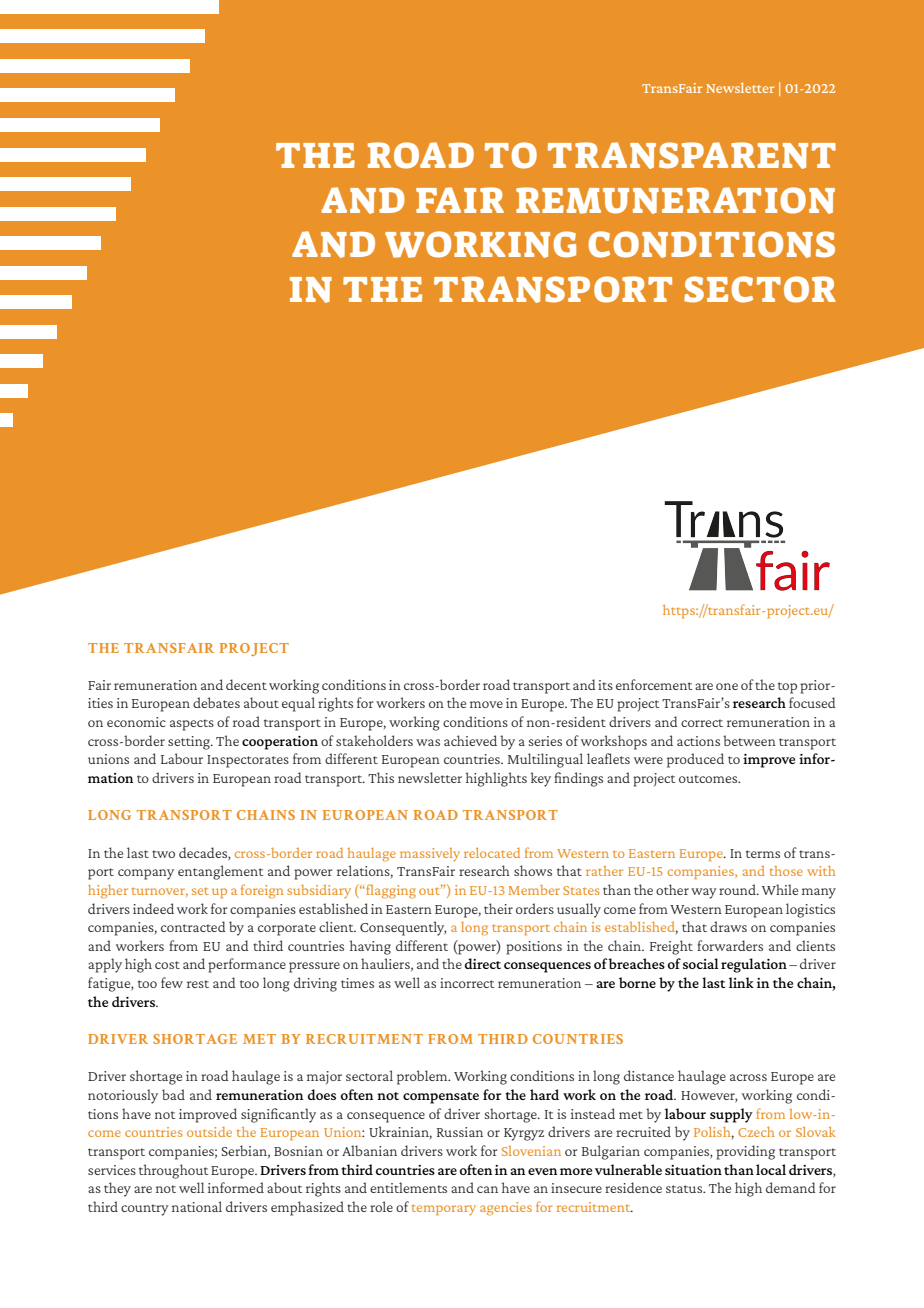 The image size is (924, 1308). What do you see at coordinates (216, 702) in the image?
I see `debates` at bounding box center [216, 702].
